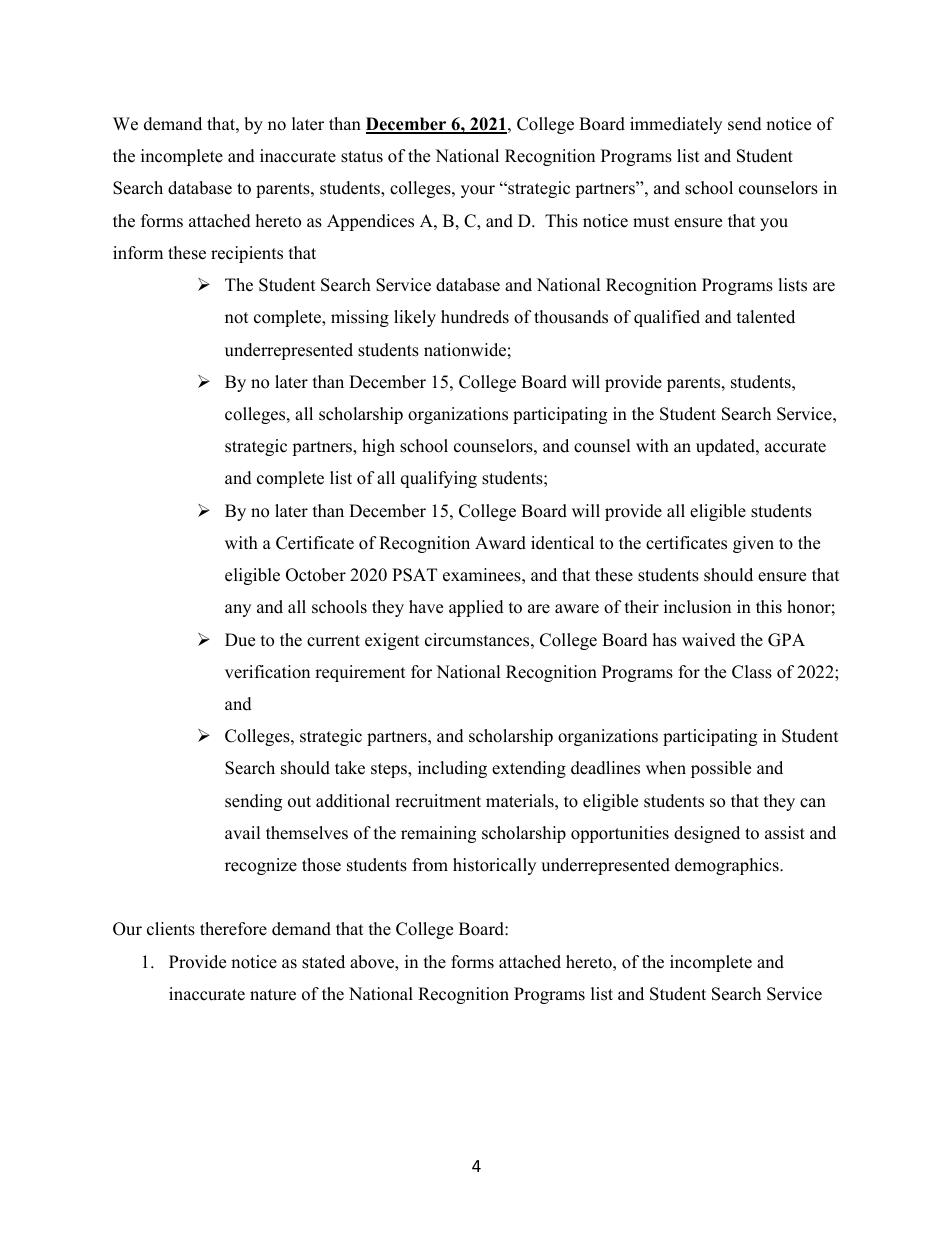 This screenshot has width=952, height=1233. What do you see at coordinates (752, 672) in the screenshot?
I see `Class` at bounding box center [752, 672].
